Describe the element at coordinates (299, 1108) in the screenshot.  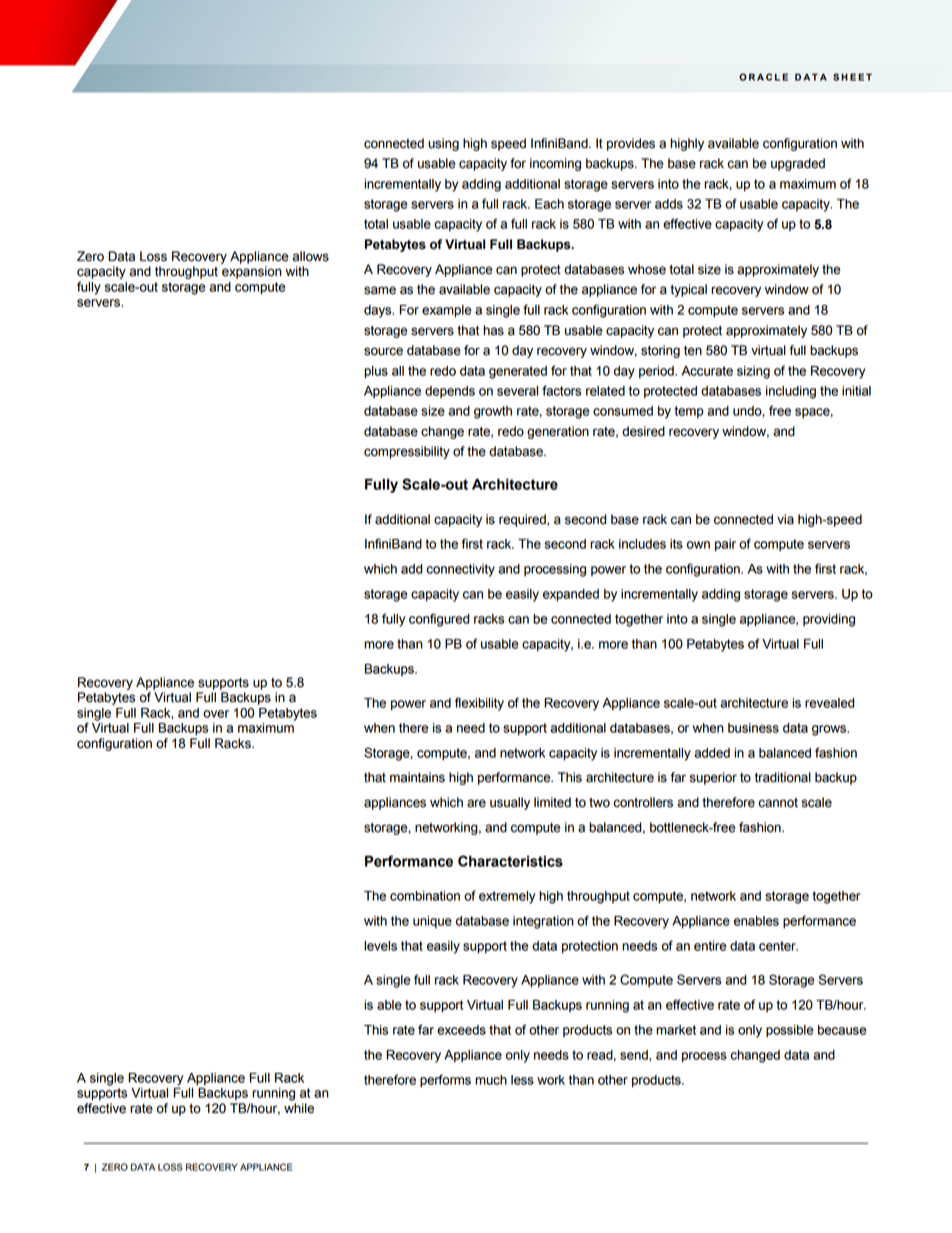
I see `while` at that location.
